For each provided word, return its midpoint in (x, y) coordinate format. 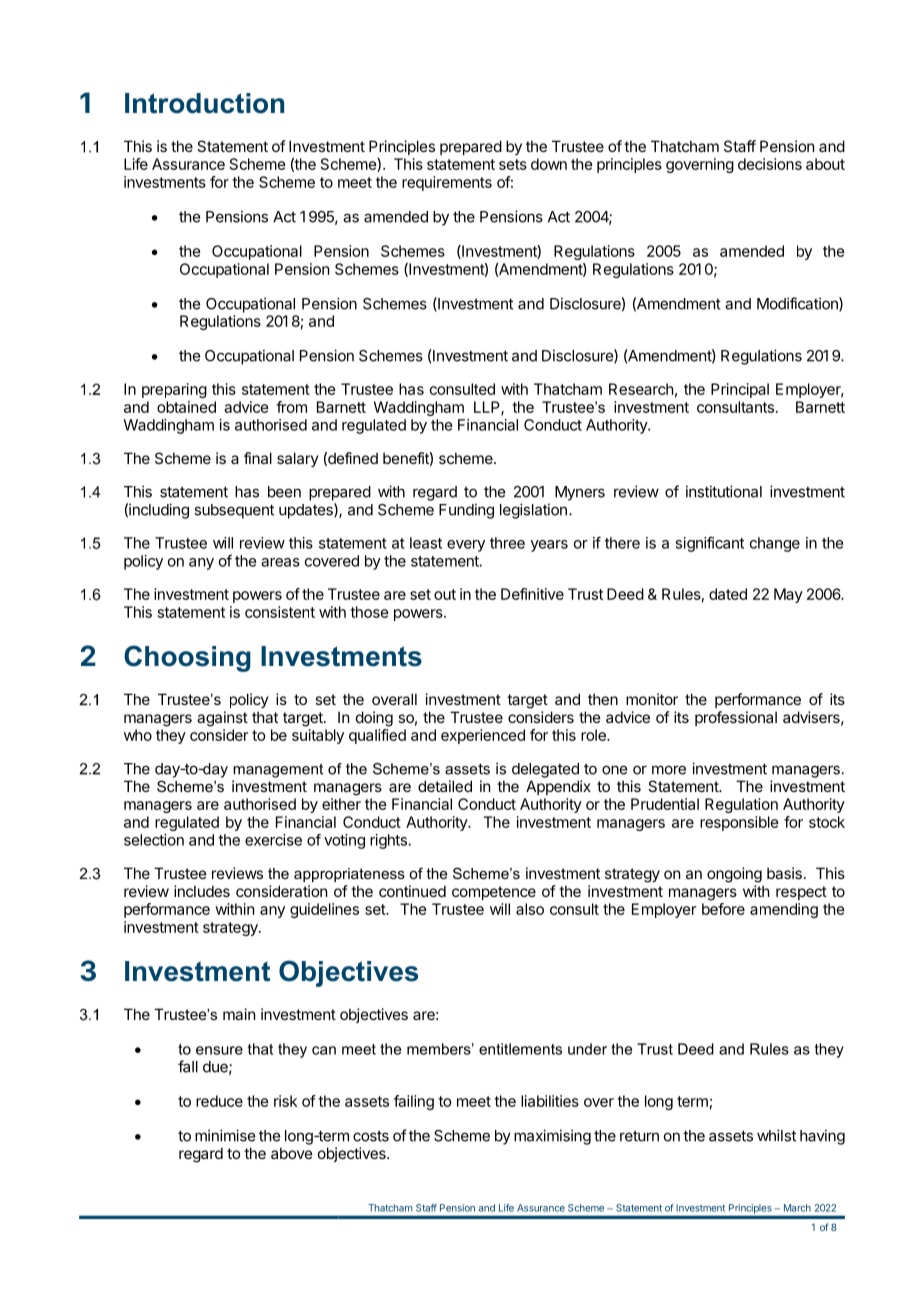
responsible (739, 823)
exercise (273, 840)
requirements (447, 183)
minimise (225, 1135)
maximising (552, 1137)
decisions (770, 164)
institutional (724, 491)
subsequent (234, 511)
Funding (466, 511)
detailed (445, 786)
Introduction (204, 103)
